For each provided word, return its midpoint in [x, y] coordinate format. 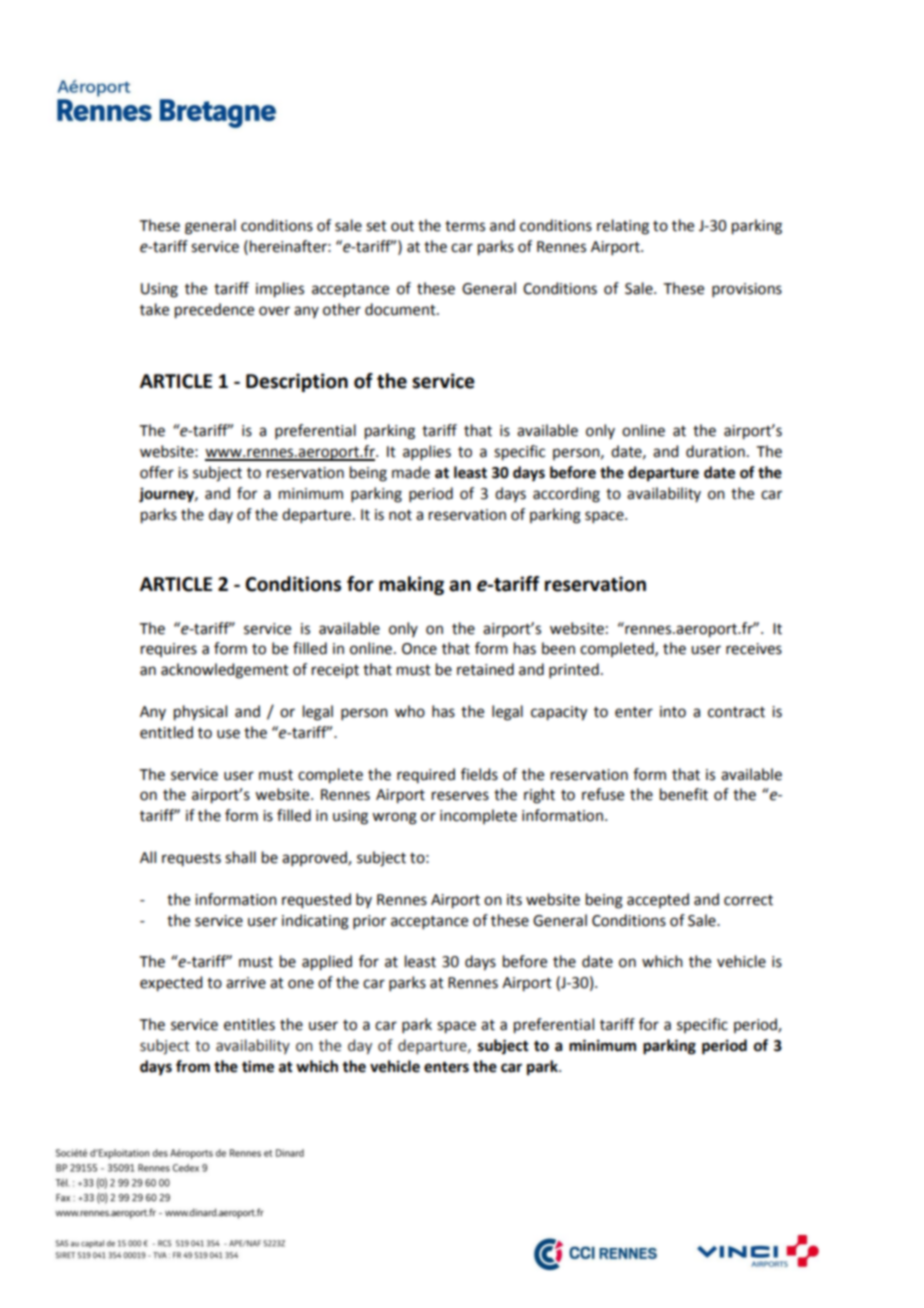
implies [280, 290]
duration [715, 451]
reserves [460, 796]
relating [623, 227]
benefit [684, 794]
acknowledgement [225, 671]
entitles [249, 1024]
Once [419, 649]
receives [754, 649]
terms [465, 226]
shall [240, 857]
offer [157, 472]
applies [427, 452]
